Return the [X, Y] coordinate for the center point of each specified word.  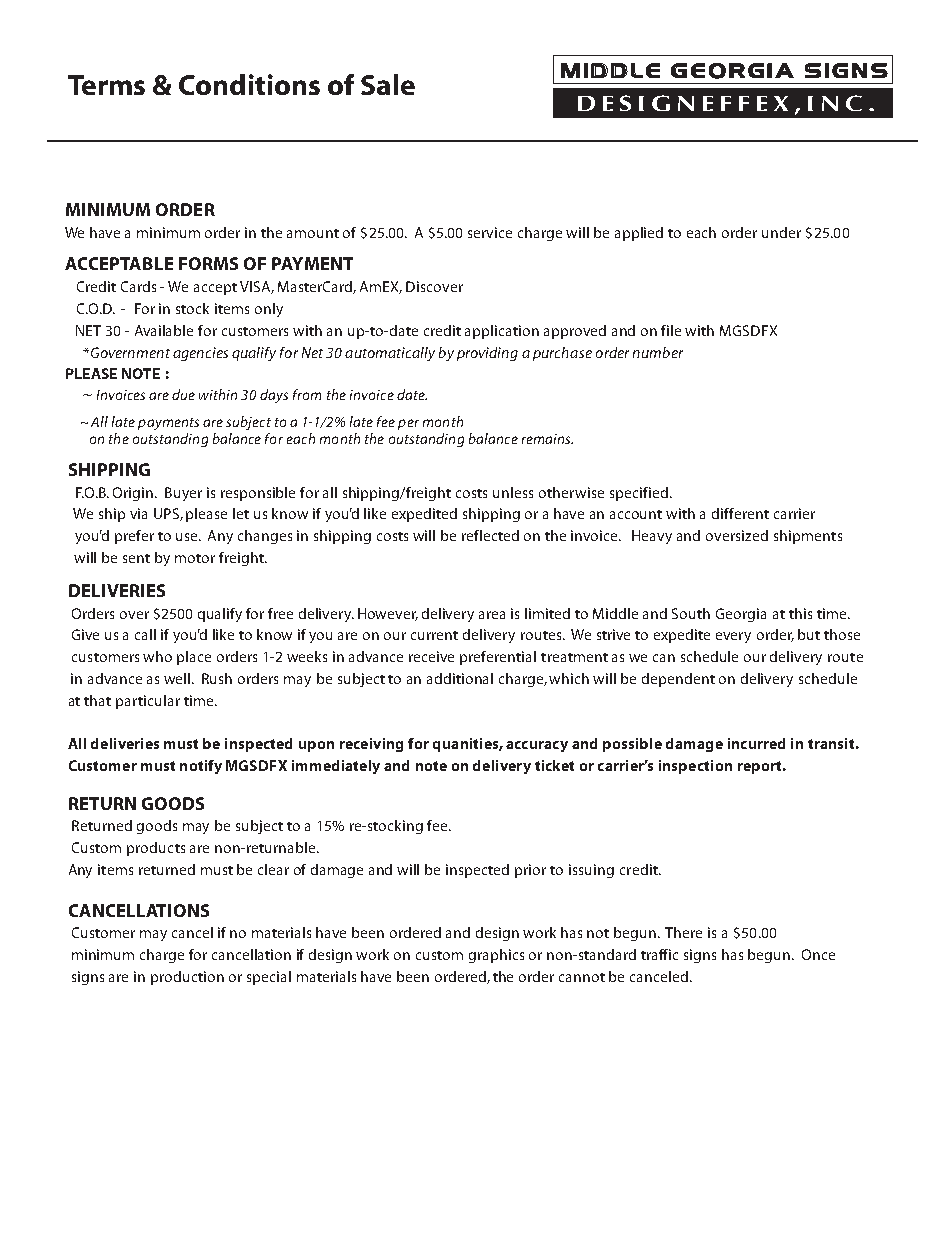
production [187, 978]
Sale [388, 84]
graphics [496, 956]
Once [818, 954]
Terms [106, 85]
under [781, 232]
